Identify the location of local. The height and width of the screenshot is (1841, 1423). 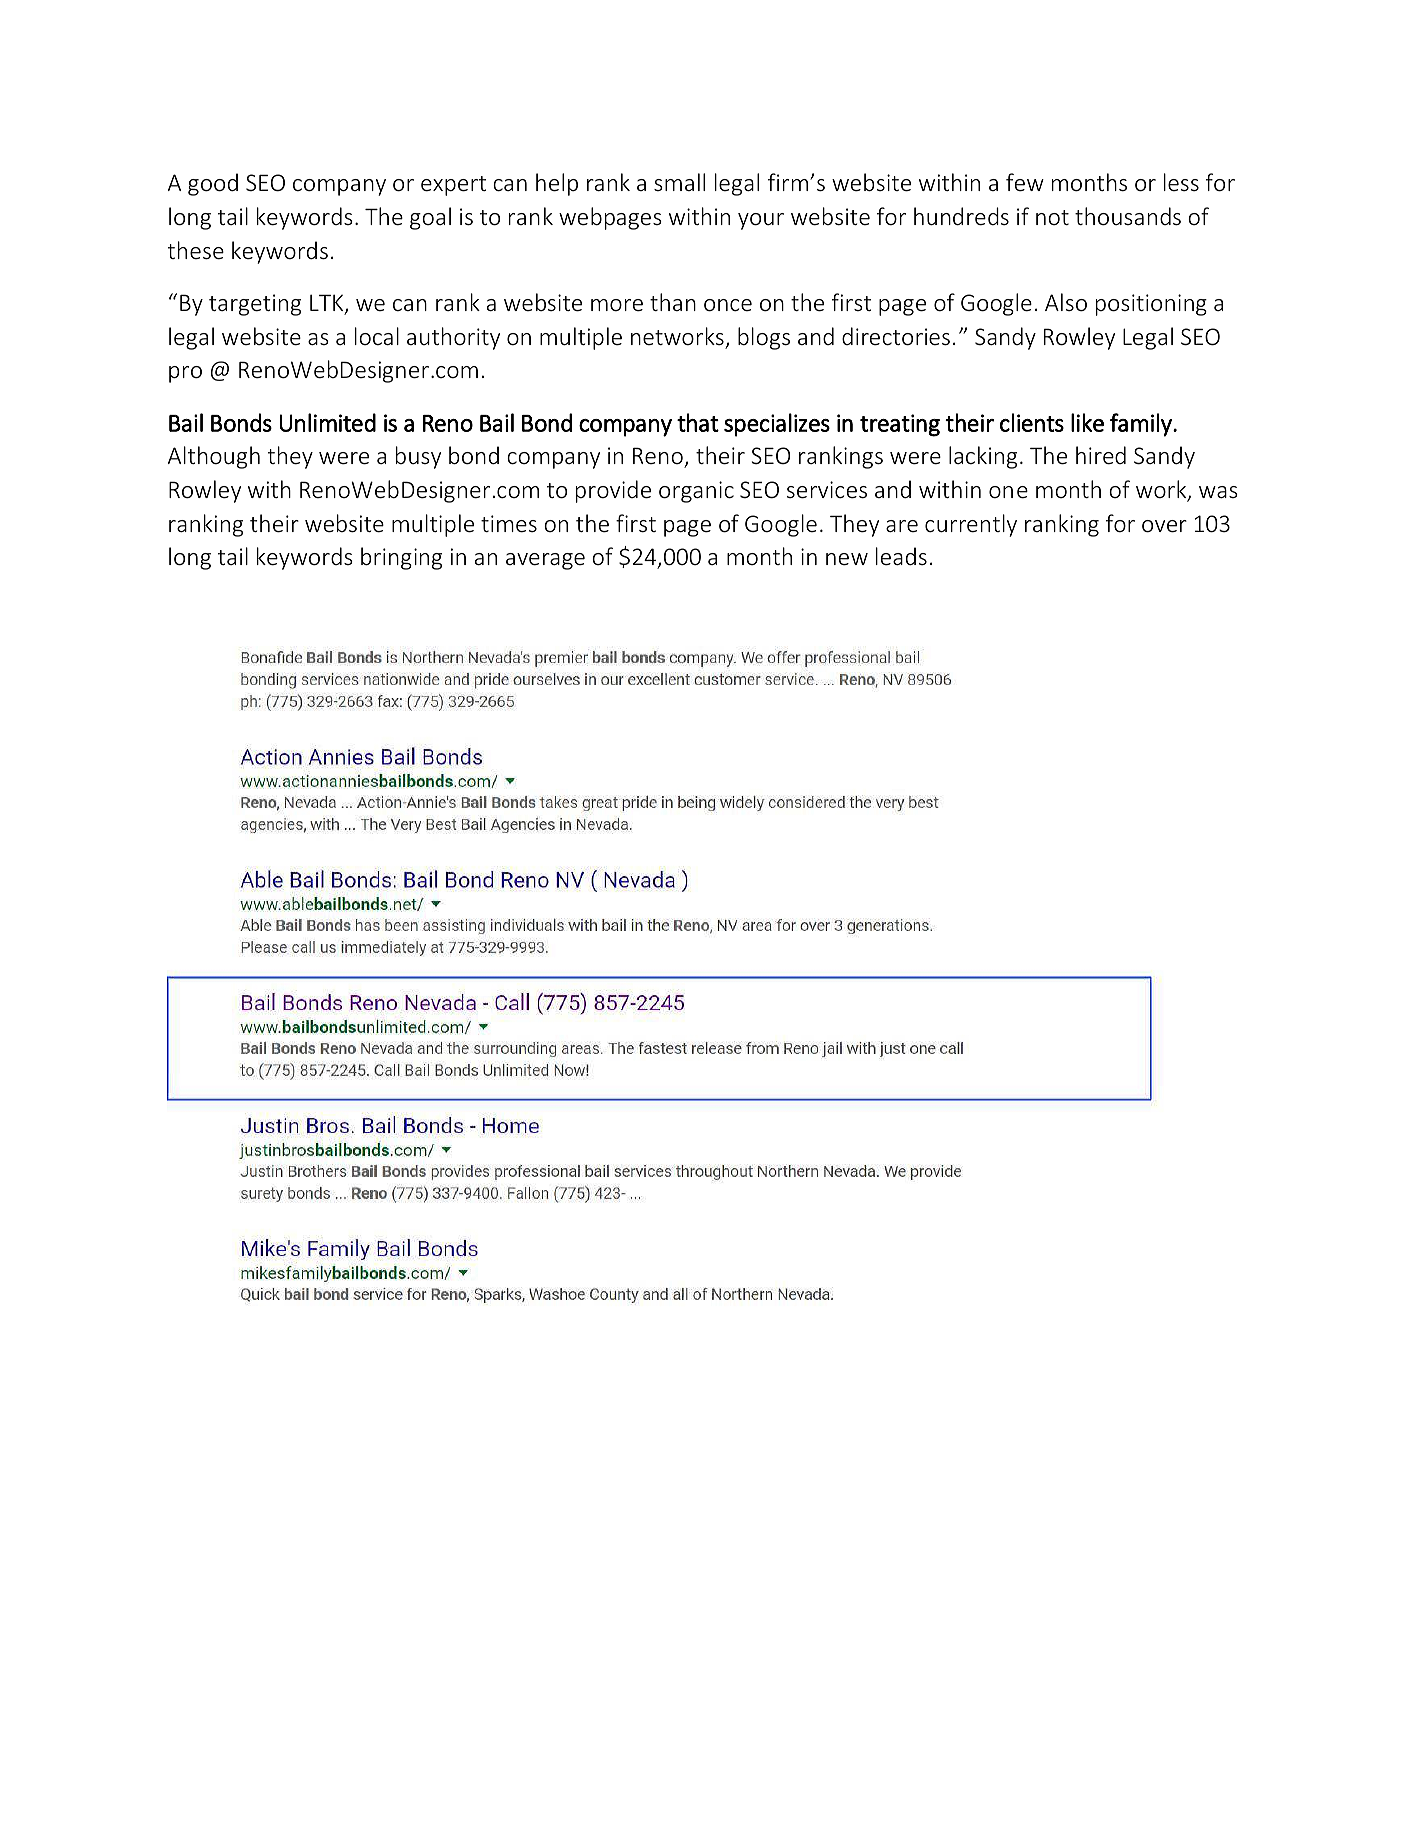
(377, 336).
